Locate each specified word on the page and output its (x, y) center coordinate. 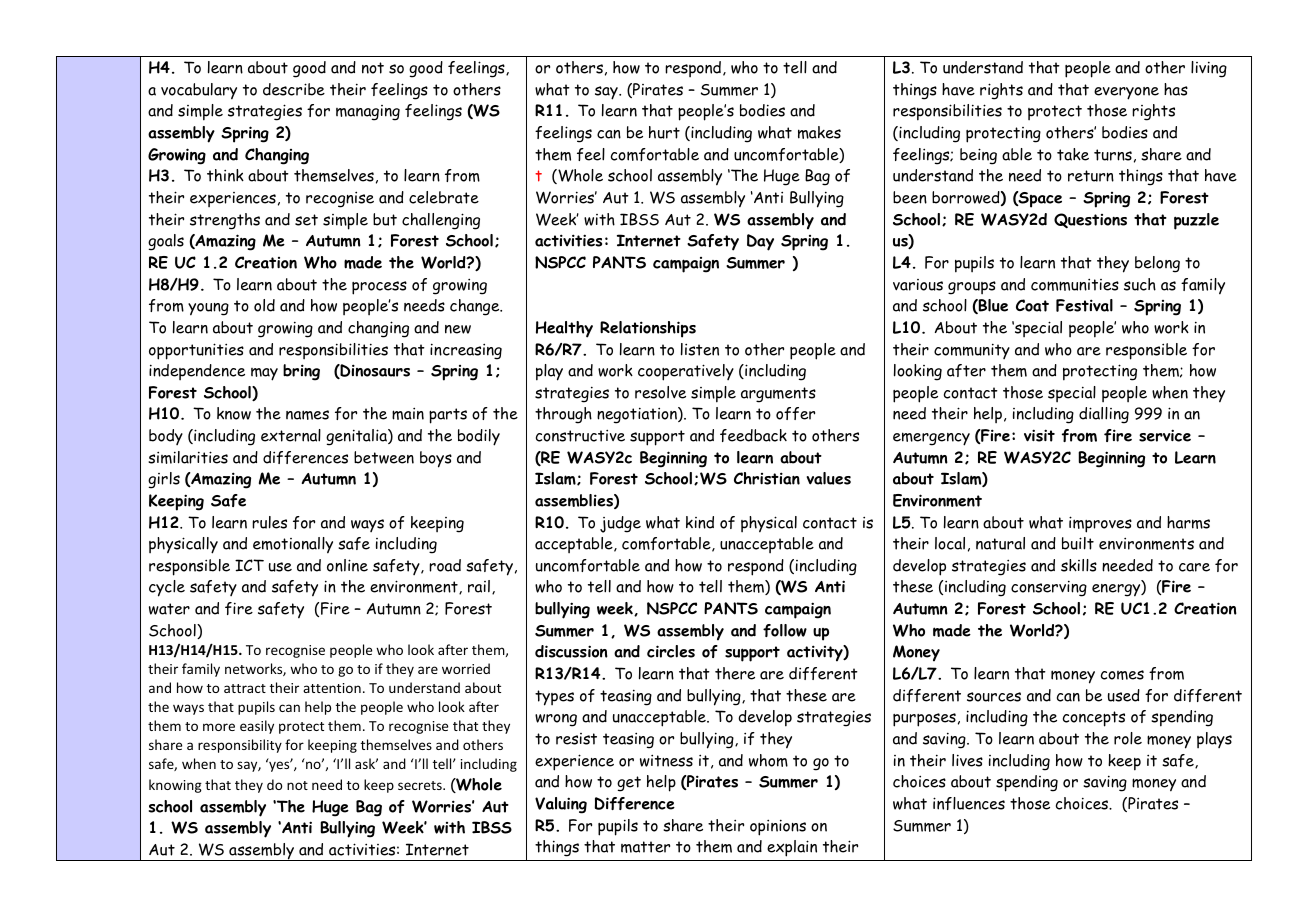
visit (1039, 435)
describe (294, 89)
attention (332, 688)
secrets (421, 785)
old (264, 305)
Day (760, 242)
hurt (664, 132)
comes (1122, 675)
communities (1075, 284)
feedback (753, 435)
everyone (1126, 93)
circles (671, 651)
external (291, 435)
